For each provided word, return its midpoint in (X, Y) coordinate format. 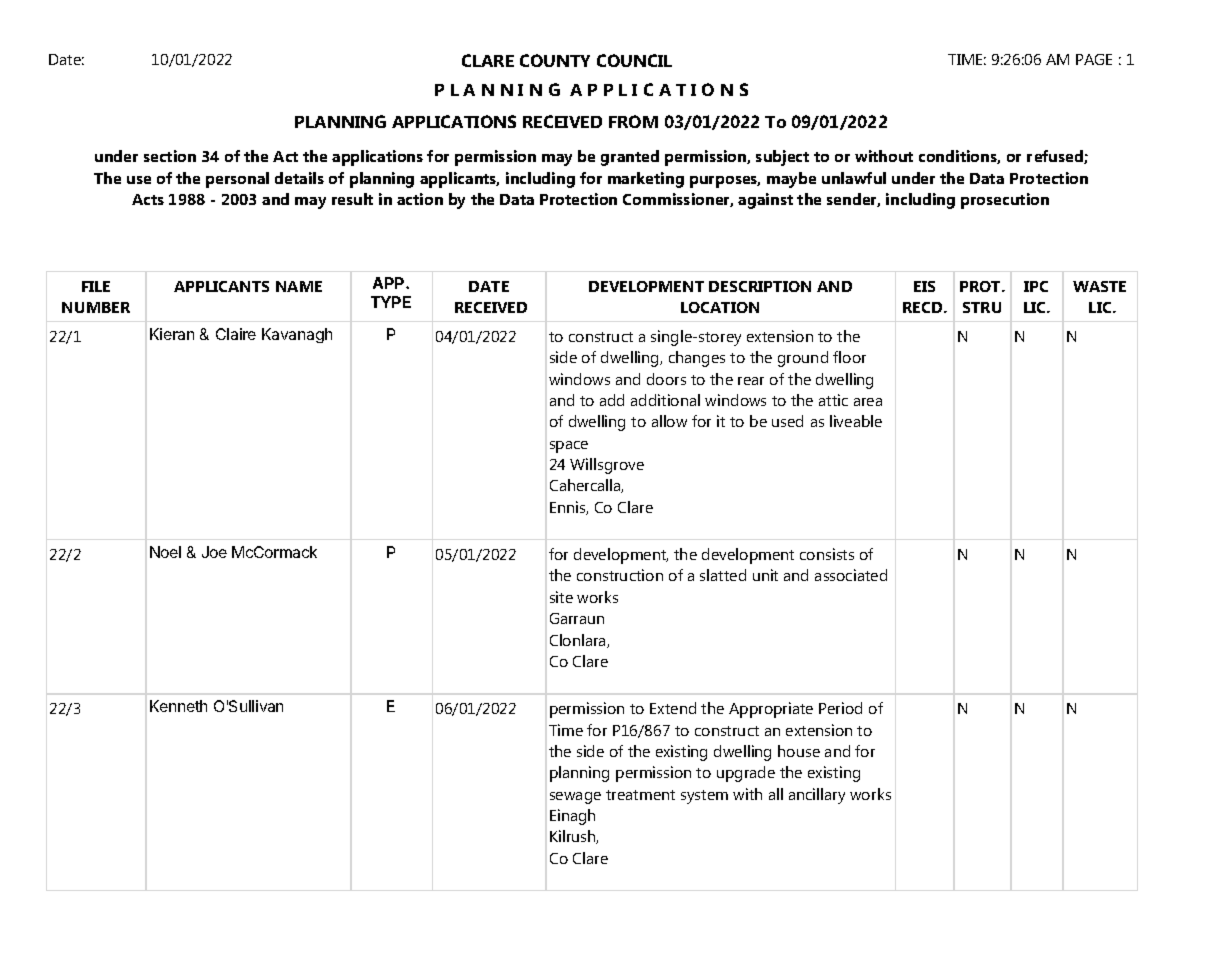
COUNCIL (634, 60)
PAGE (1094, 59)
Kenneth (178, 706)
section (170, 156)
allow (669, 421)
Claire (236, 334)
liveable (856, 421)
